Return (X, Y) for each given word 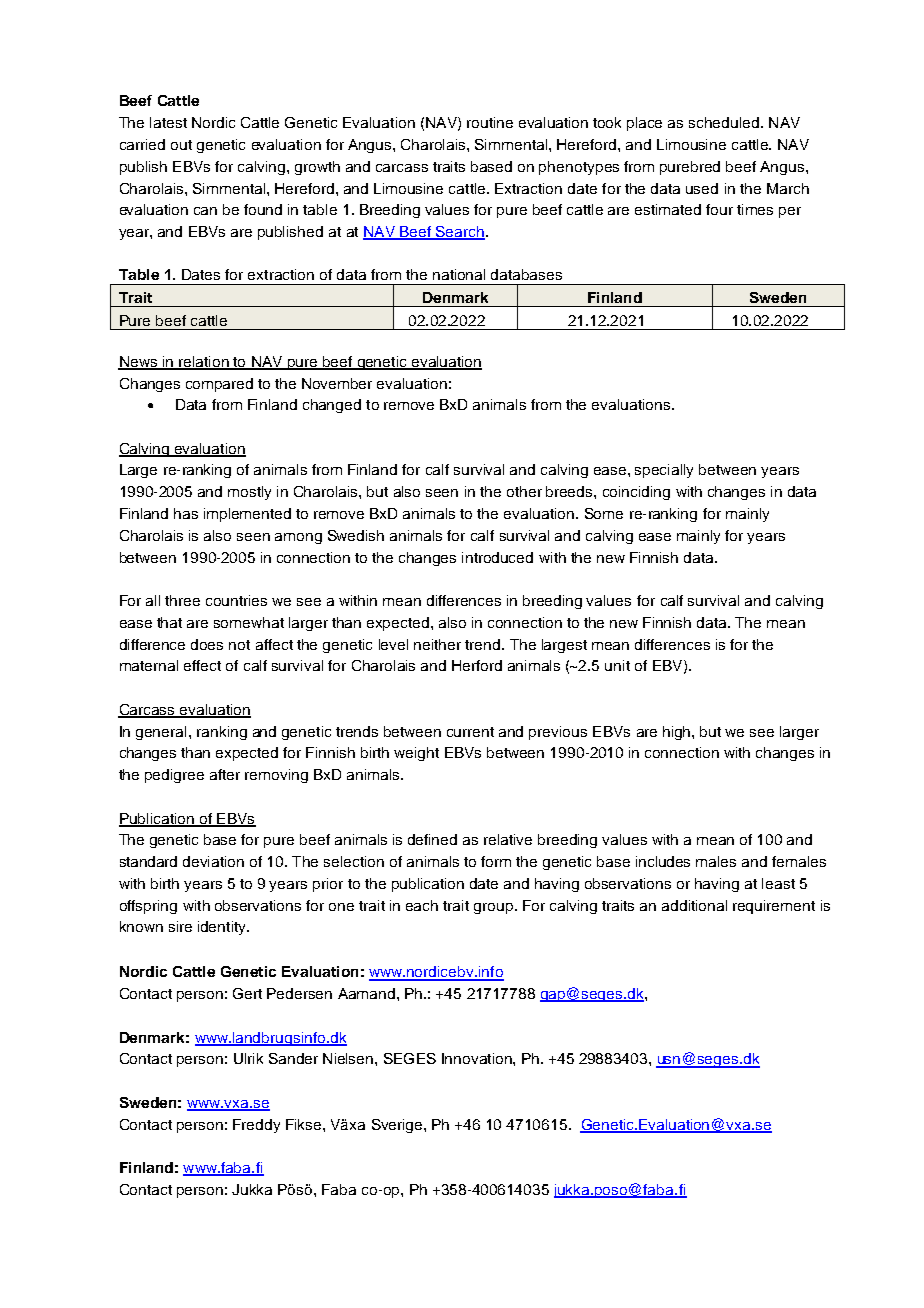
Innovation (478, 1058)
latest (168, 122)
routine (490, 122)
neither (437, 644)
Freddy (256, 1126)
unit (617, 665)
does (207, 644)
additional (694, 905)
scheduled (724, 122)
